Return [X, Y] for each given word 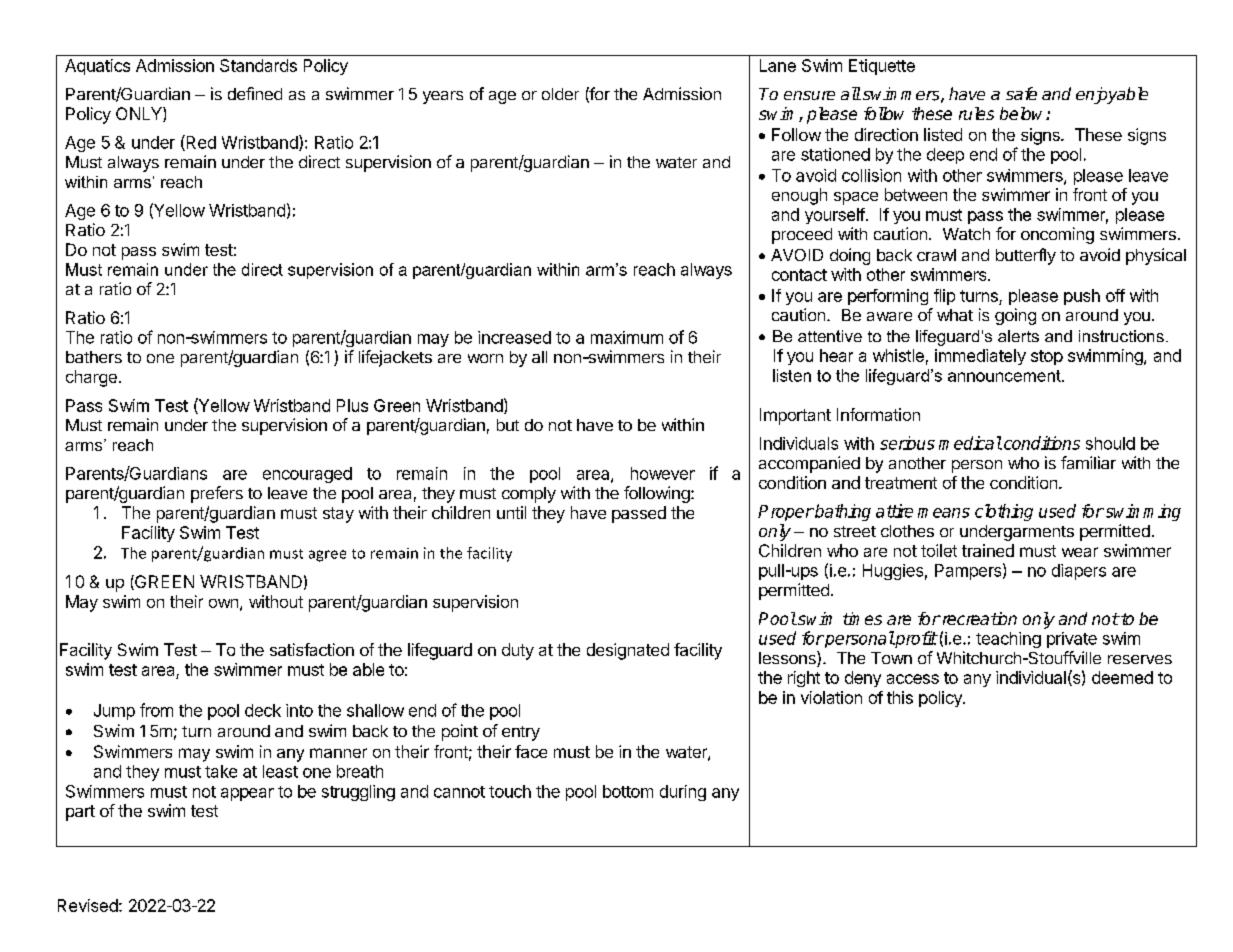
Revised [88, 905]
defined [255, 93]
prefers [217, 494]
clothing [1004, 512]
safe [1021, 93]
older [560, 94]
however [663, 473]
